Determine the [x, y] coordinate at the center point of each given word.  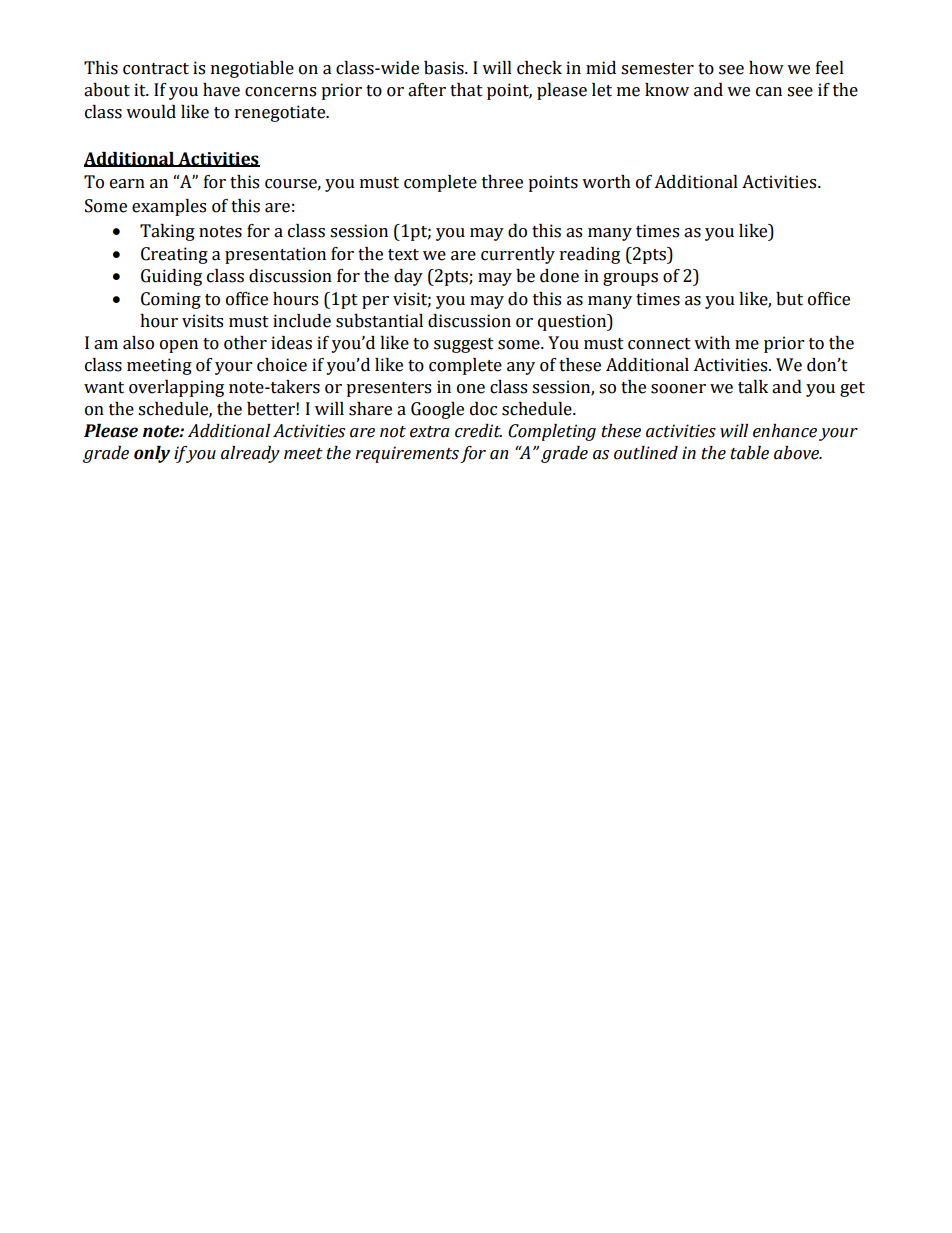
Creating [174, 255]
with [712, 343]
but [789, 299]
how [766, 68]
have [221, 90]
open [179, 346]
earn [127, 184]
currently [518, 255]
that [466, 90]
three [502, 182]
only [152, 454]
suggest [464, 345]
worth [606, 182]
